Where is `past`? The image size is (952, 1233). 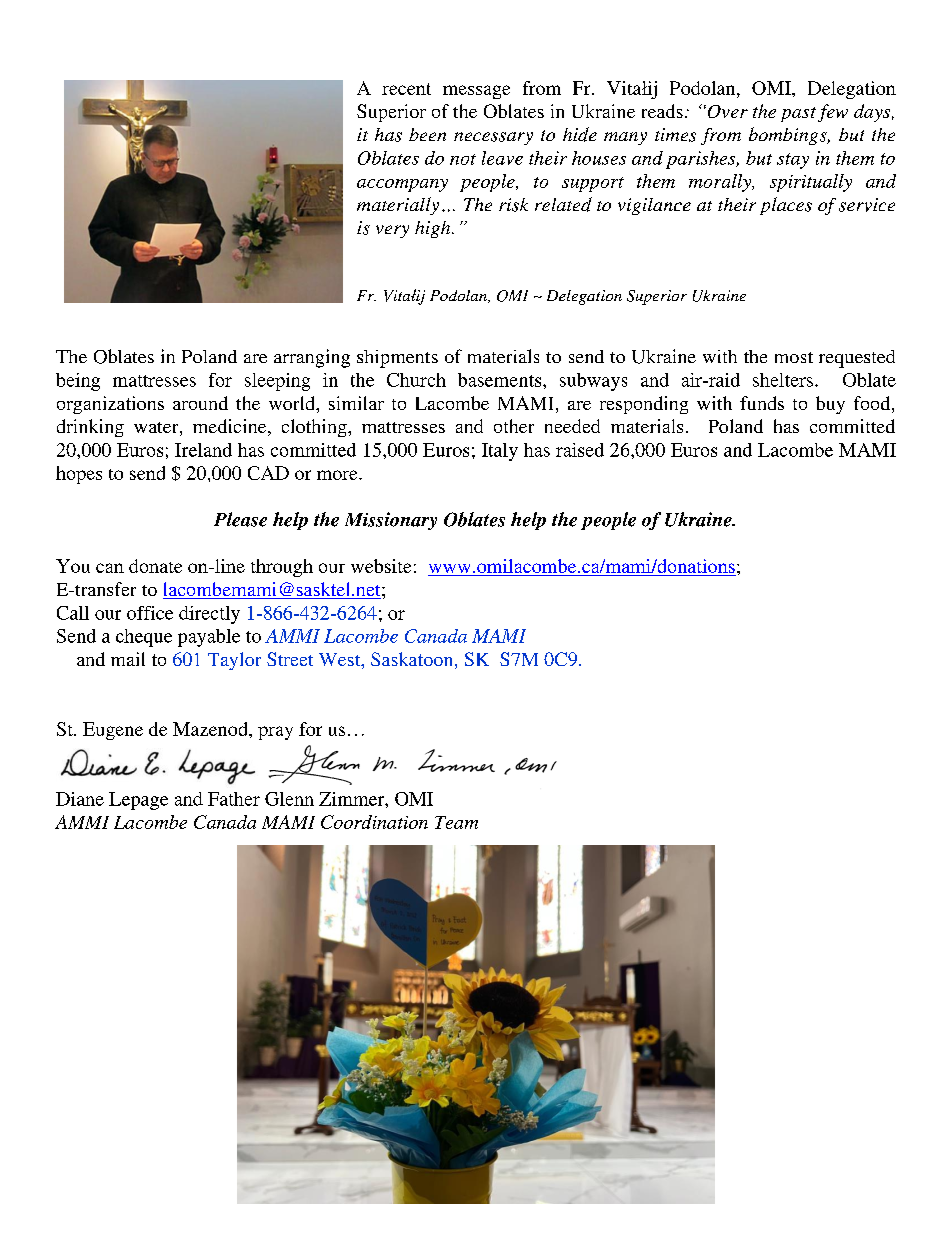
past is located at coordinates (798, 114).
